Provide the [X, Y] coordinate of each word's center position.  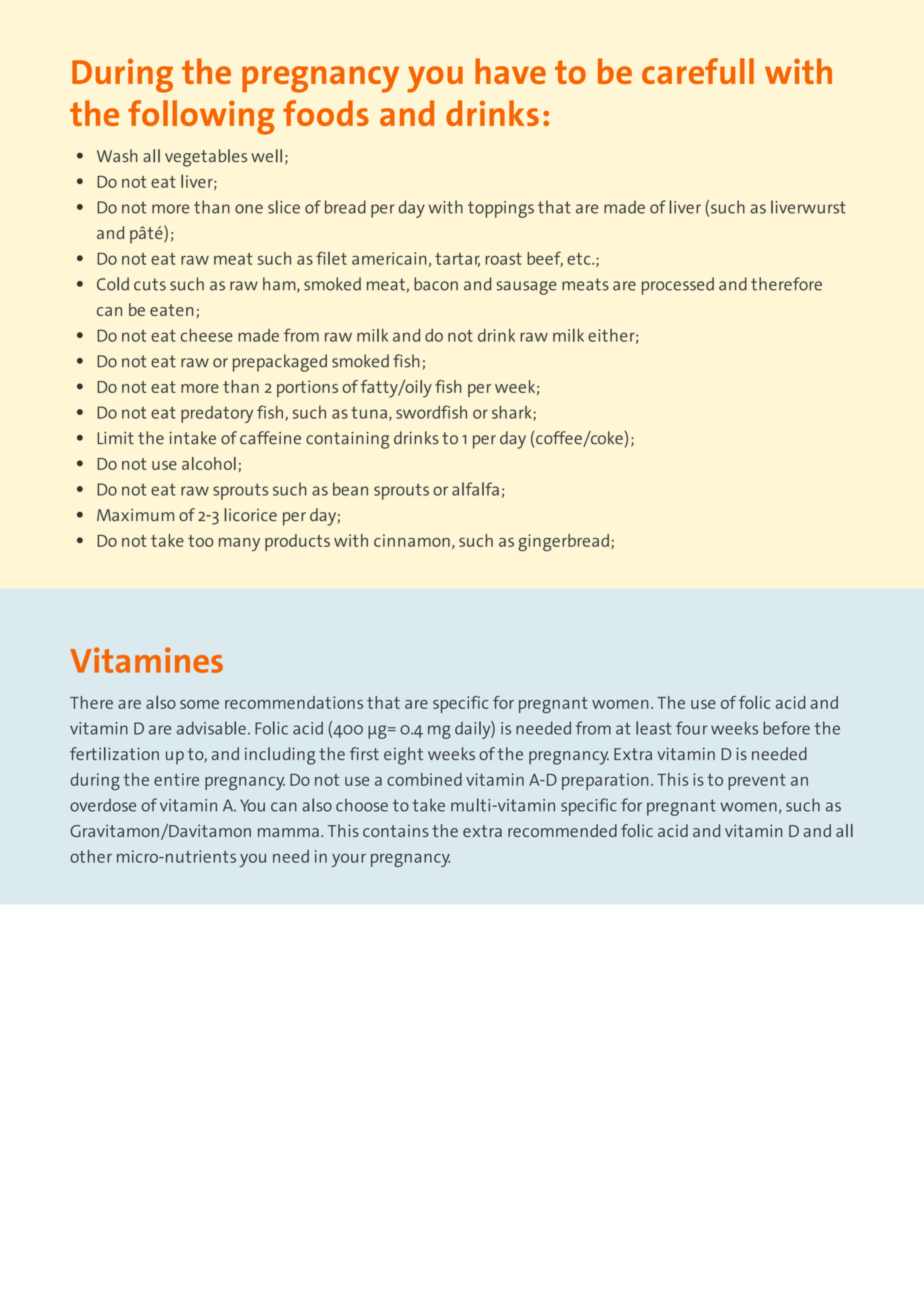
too [200, 541]
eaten [171, 310]
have [510, 71]
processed [678, 286]
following [201, 117]
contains [396, 830]
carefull [698, 71]
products [297, 542]
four [691, 728]
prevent [757, 782]
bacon [436, 284]
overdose [103, 805]
